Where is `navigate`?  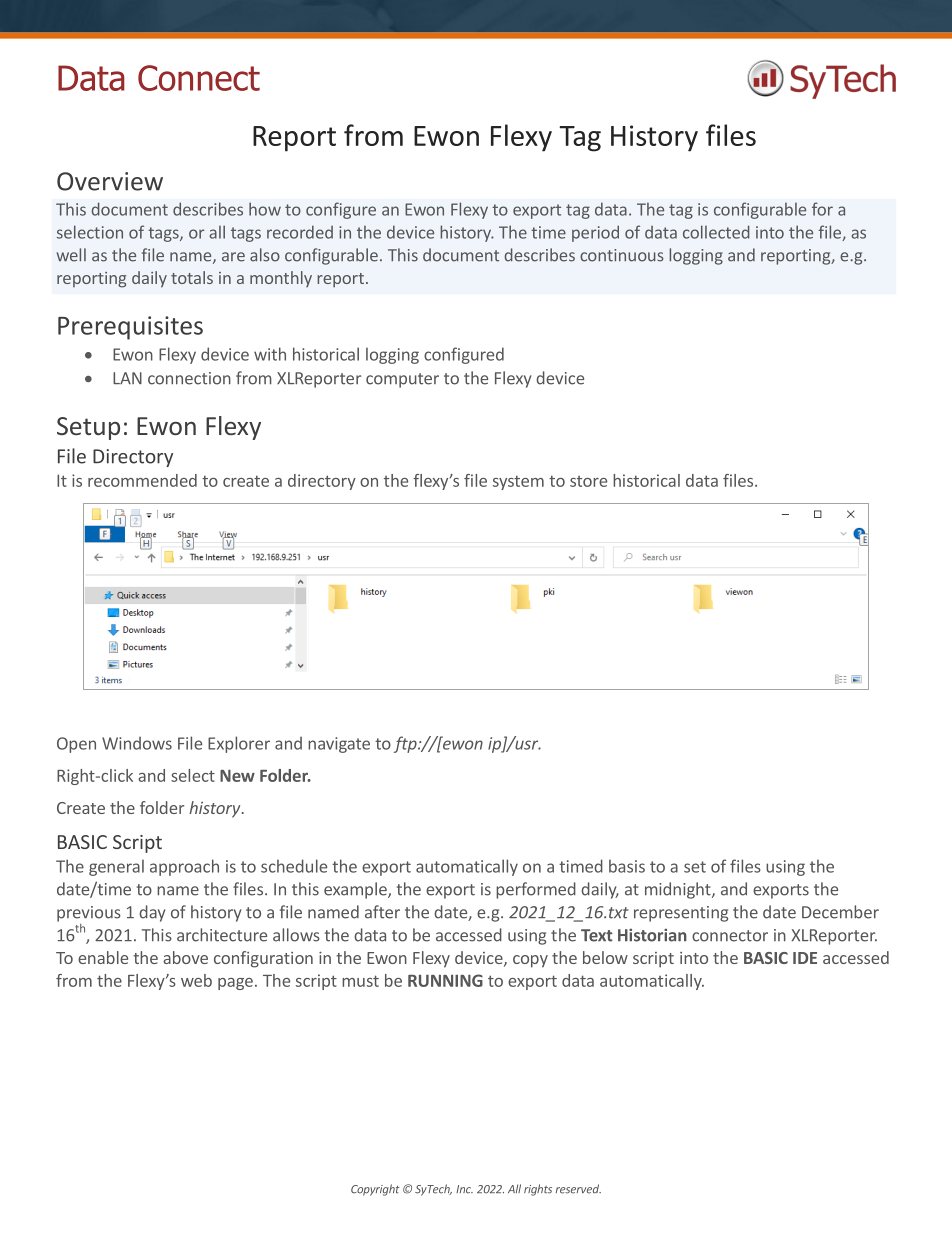
navigate is located at coordinates (339, 745).
